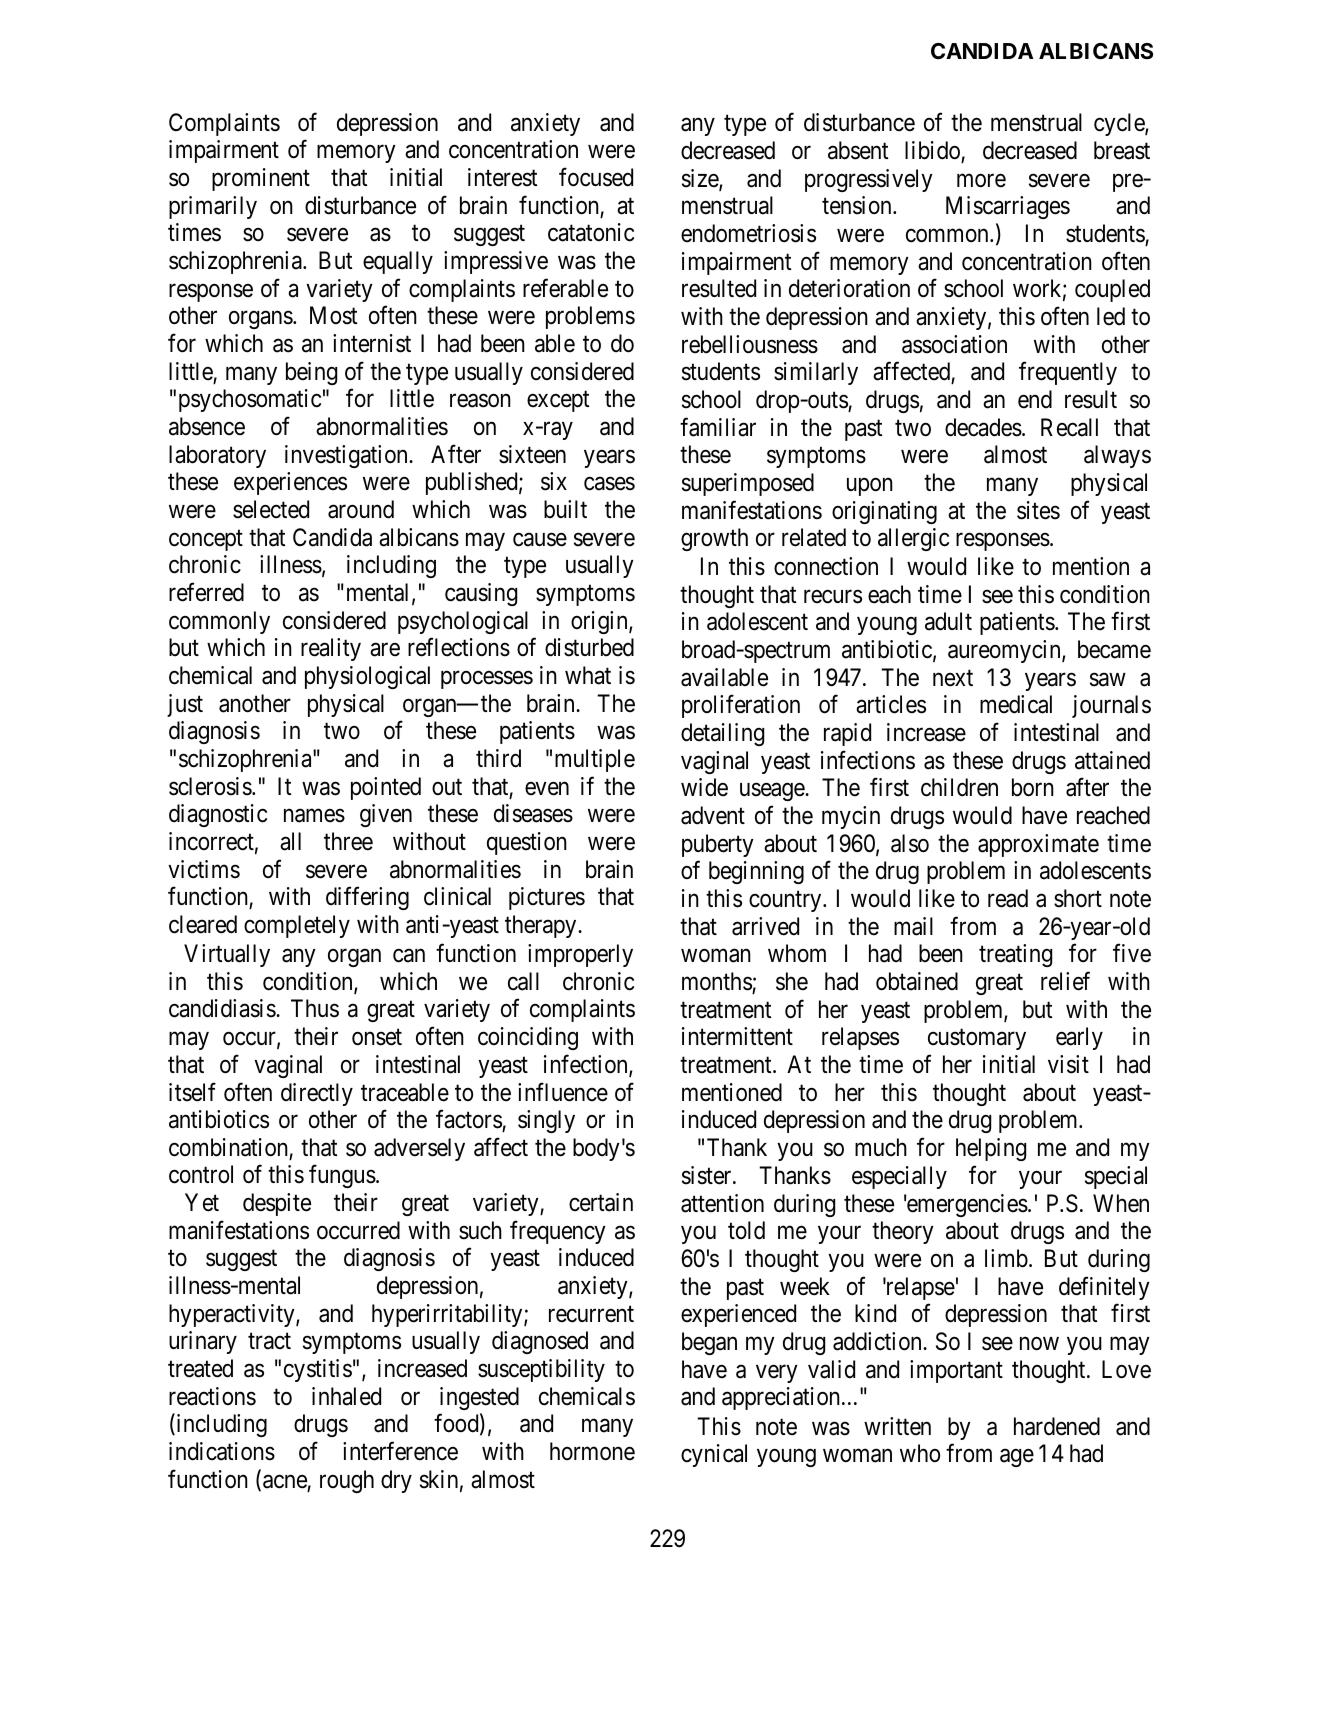  What do you see at coordinates (948, 621) in the document?
I see `adult` at bounding box center [948, 621].
